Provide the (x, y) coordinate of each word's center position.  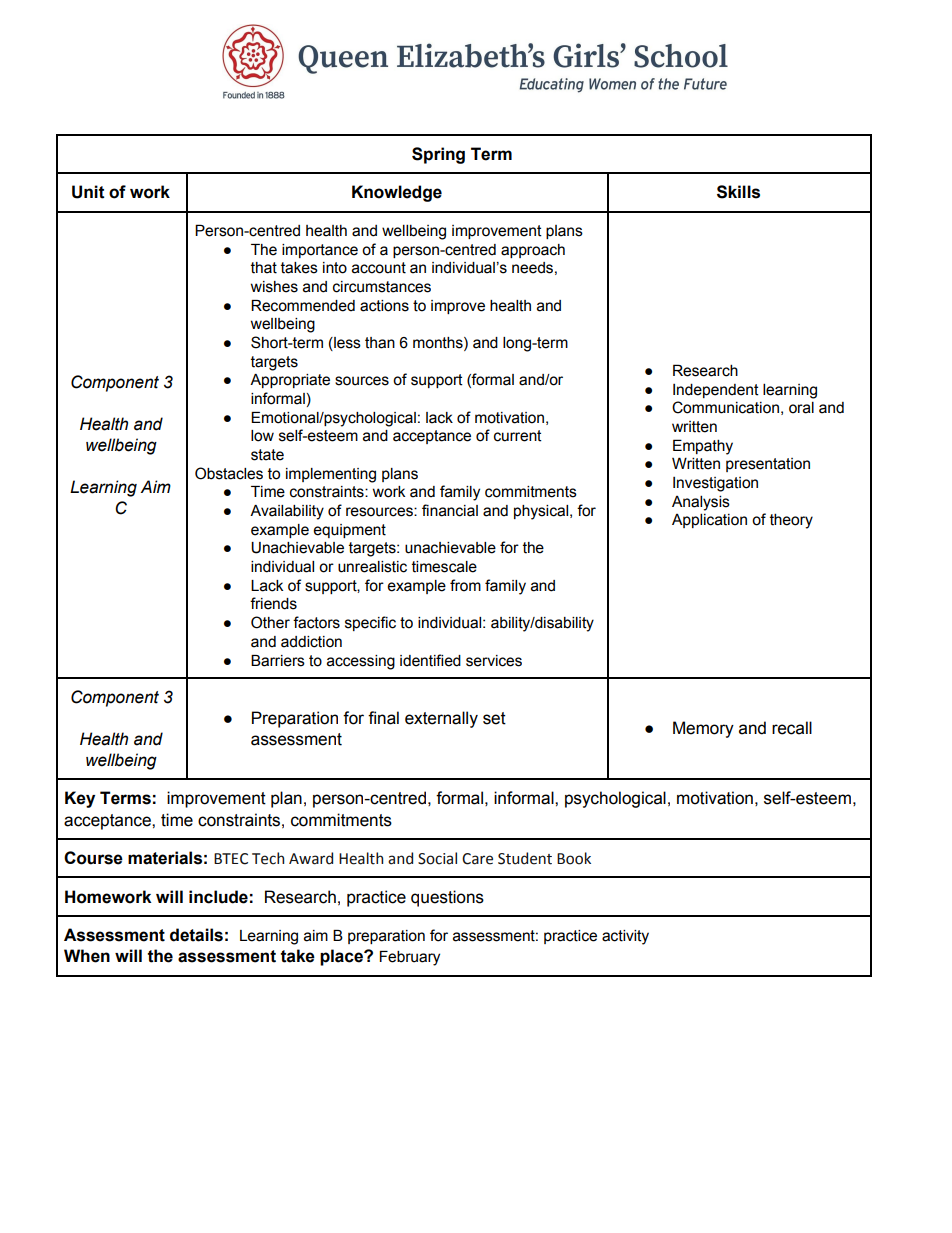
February (410, 958)
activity (625, 937)
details (196, 935)
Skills (738, 192)
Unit (88, 192)
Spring (438, 155)
